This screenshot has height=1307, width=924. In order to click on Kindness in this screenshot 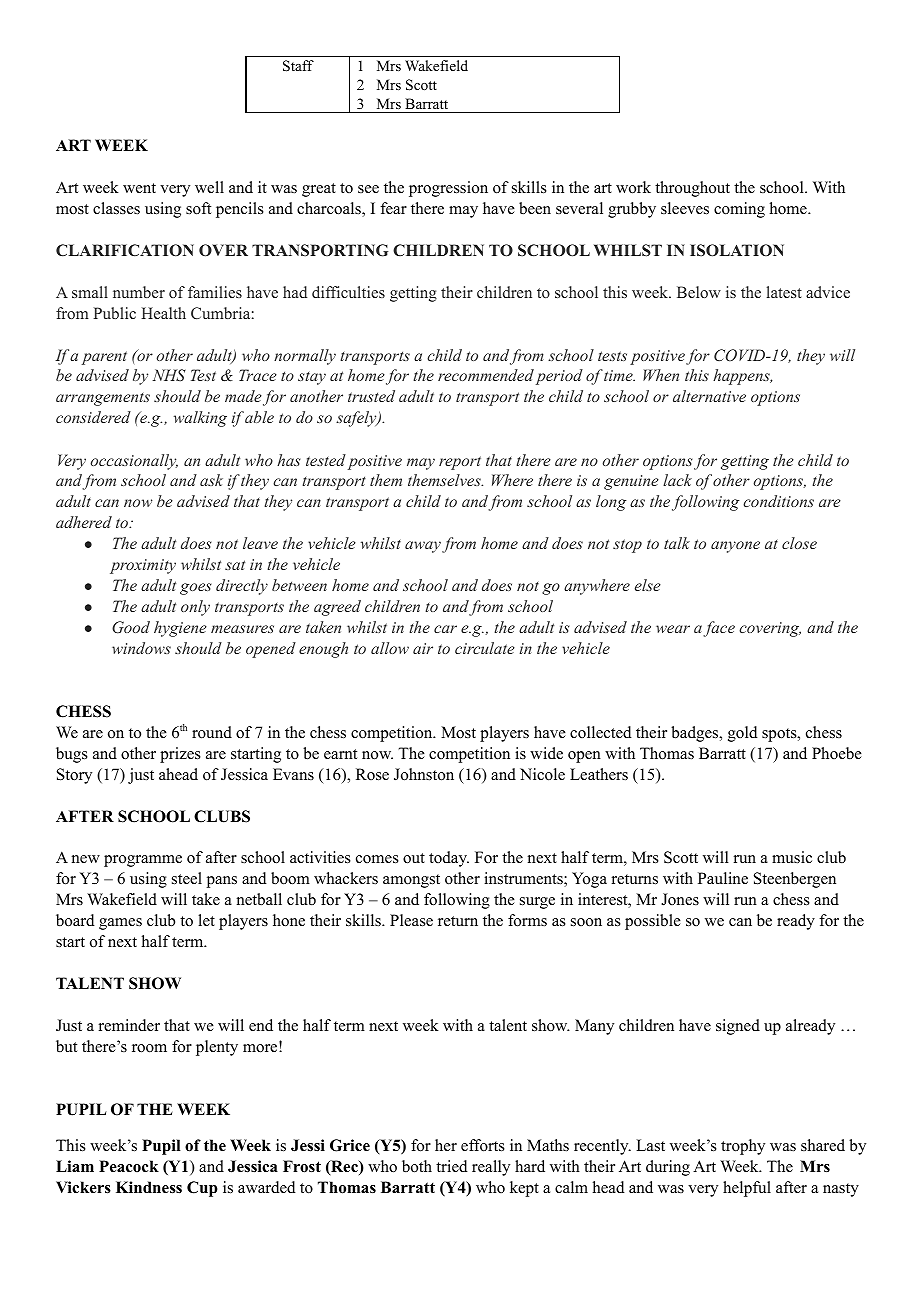, I will do `click(149, 1187)`.
